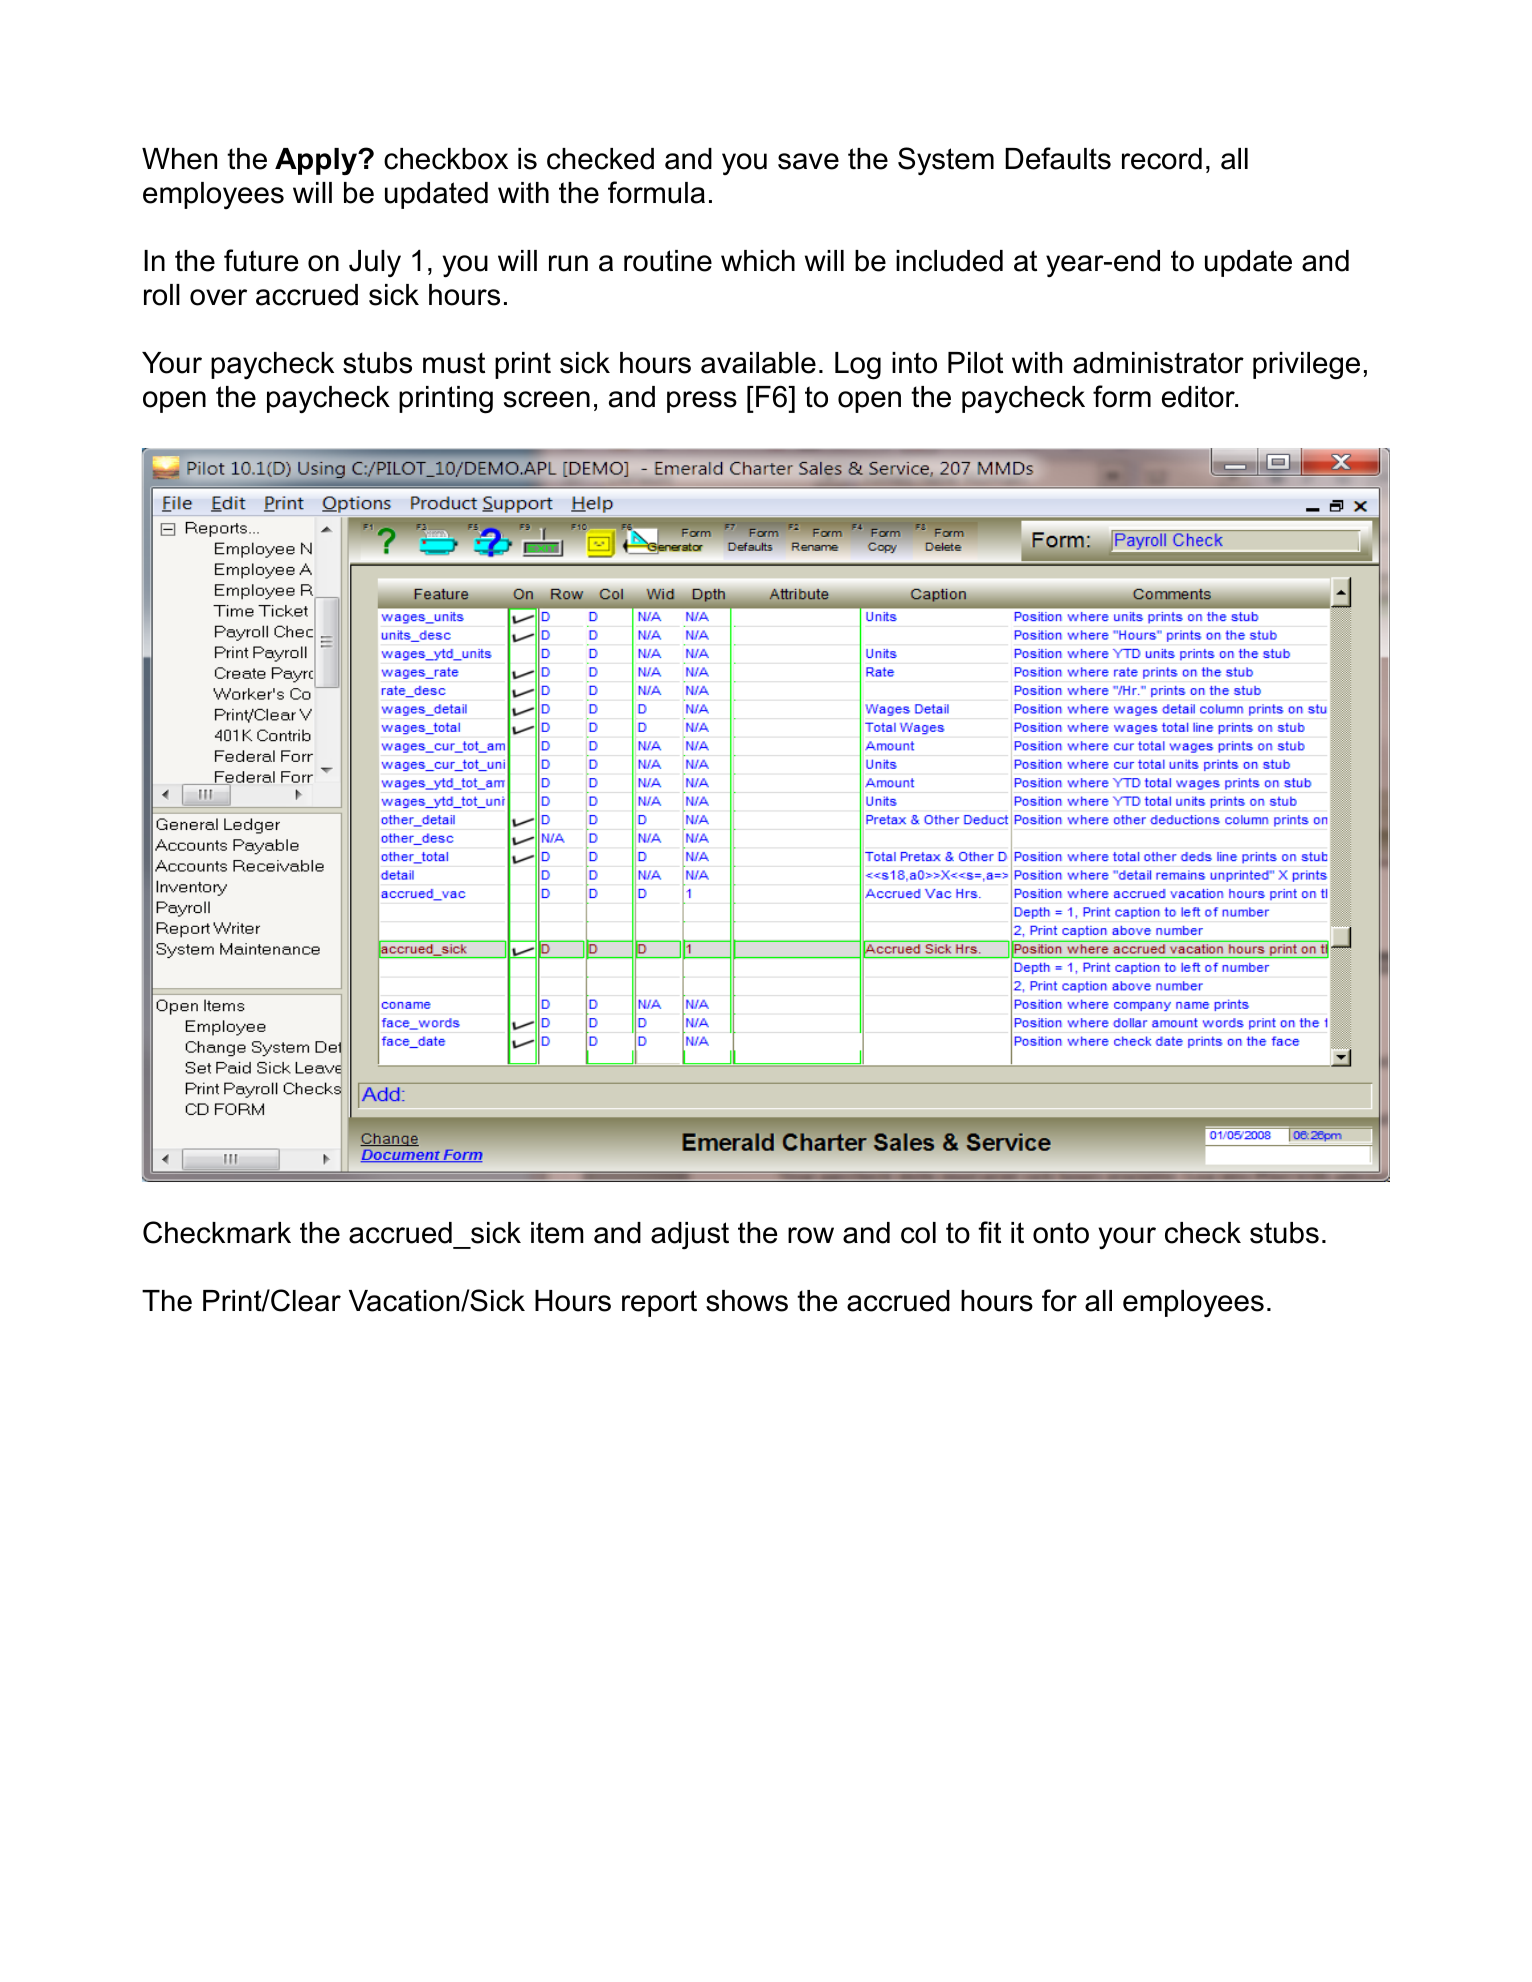  I want to click on editor, so click(1199, 397).
